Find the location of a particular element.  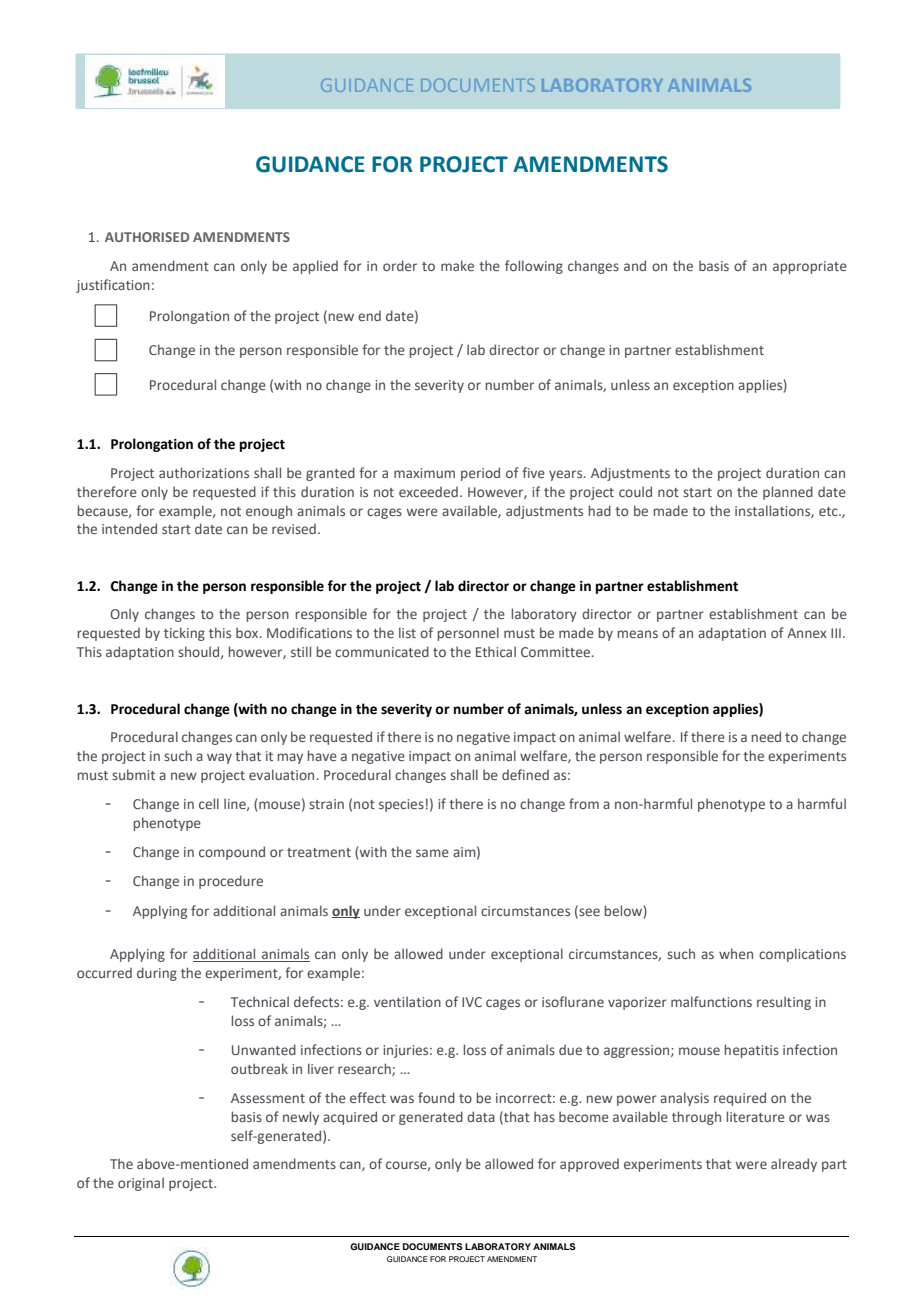

need is located at coordinates (766, 736).
